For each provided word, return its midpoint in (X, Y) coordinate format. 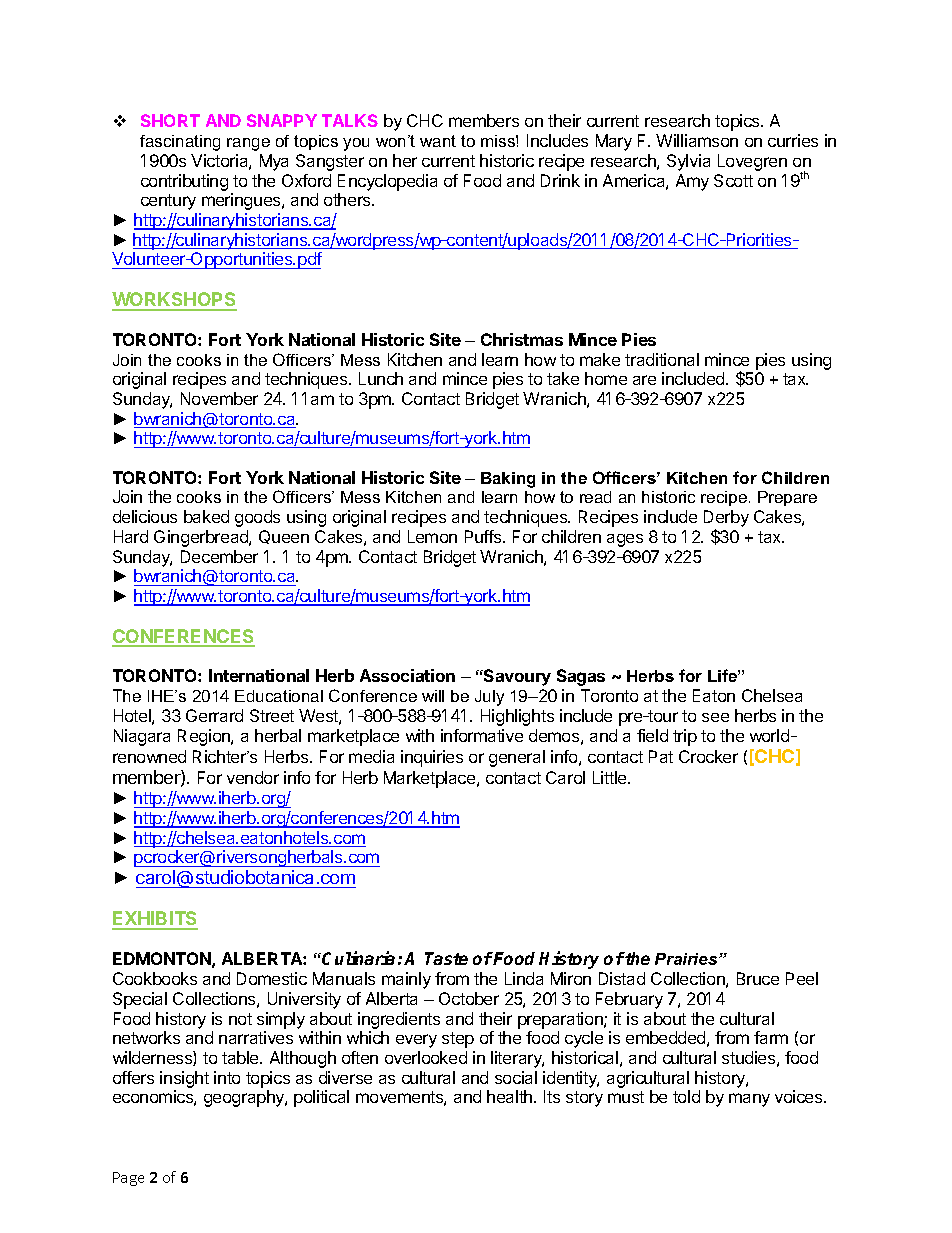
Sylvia (688, 162)
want (438, 141)
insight (184, 1079)
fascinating (180, 143)
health (511, 1096)
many (749, 1100)
